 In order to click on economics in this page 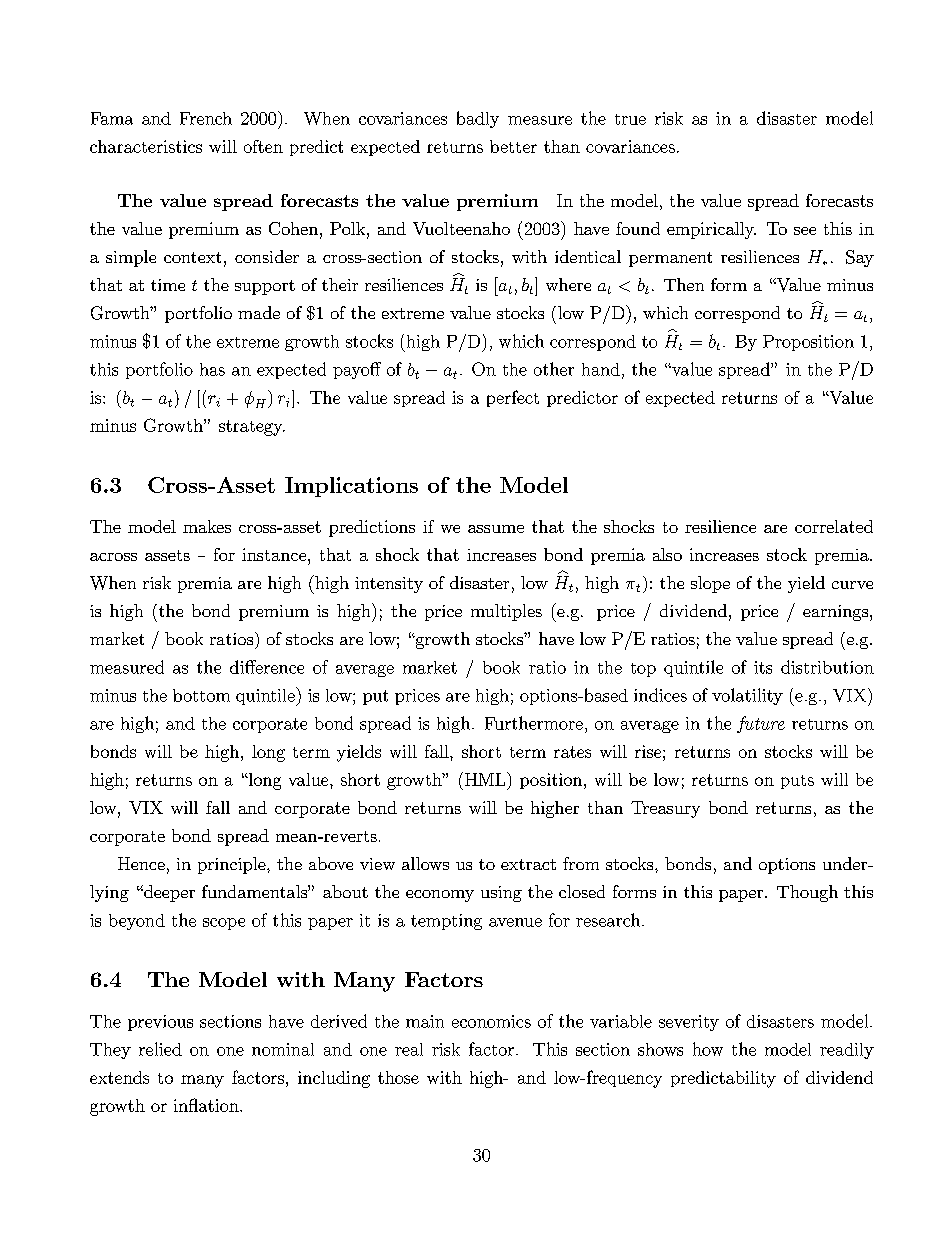, I will do `click(491, 1021)`.
